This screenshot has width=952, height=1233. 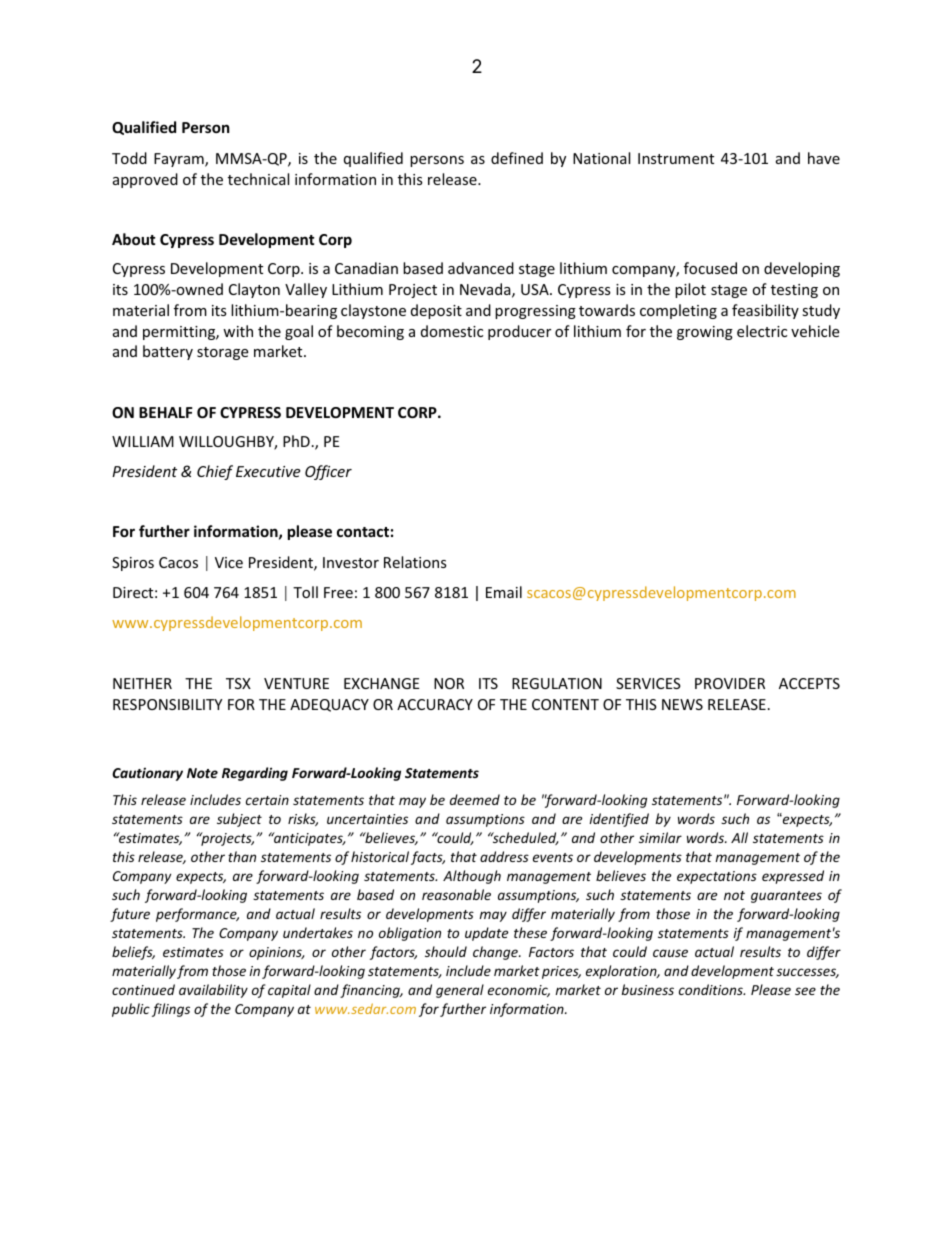 I want to click on Spiros, so click(x=133, y=564).
